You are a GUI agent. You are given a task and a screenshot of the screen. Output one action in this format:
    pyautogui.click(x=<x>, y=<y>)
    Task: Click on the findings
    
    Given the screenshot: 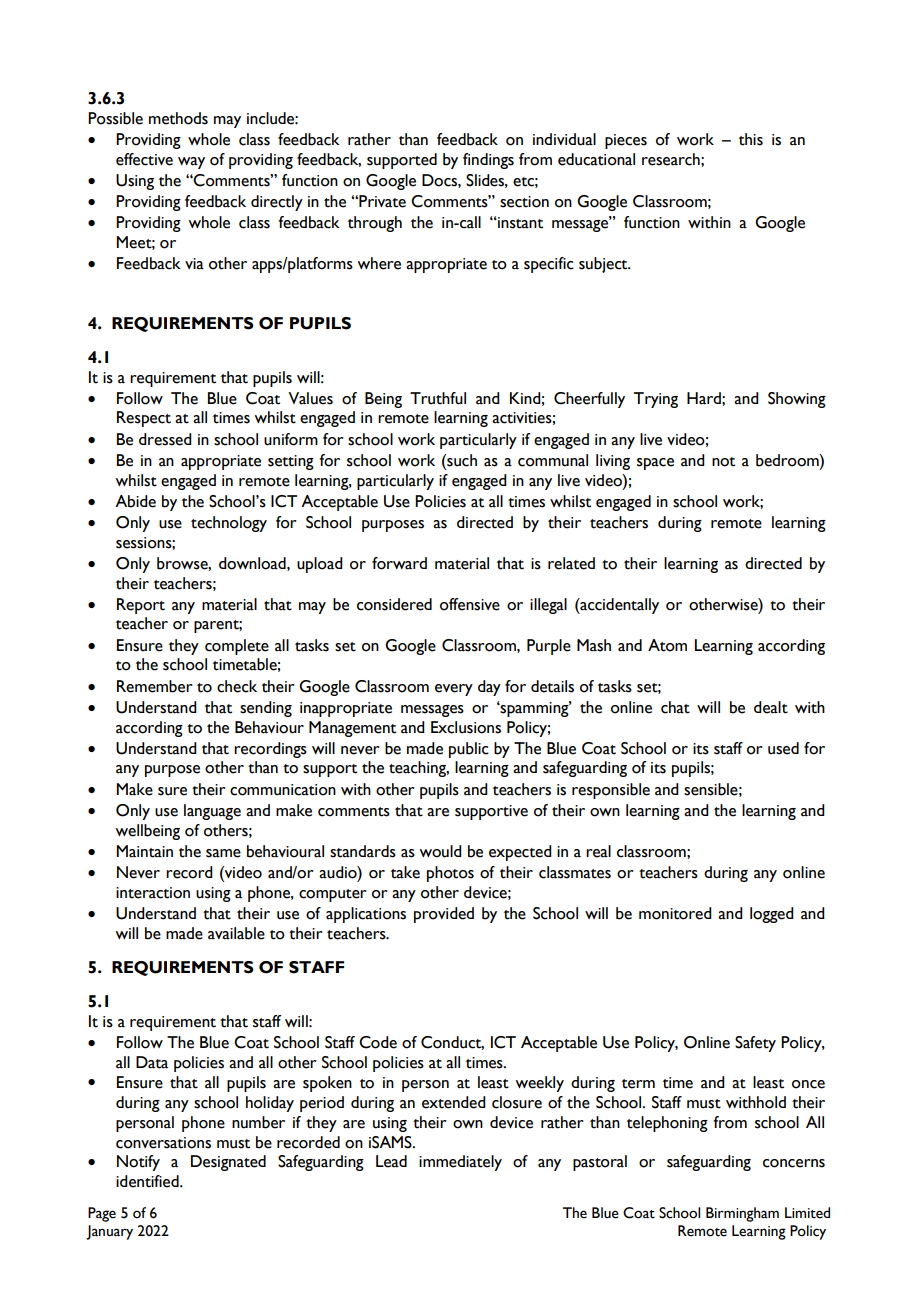 What is the action you would take?
    pyautogui.click(x=488, y=161)
